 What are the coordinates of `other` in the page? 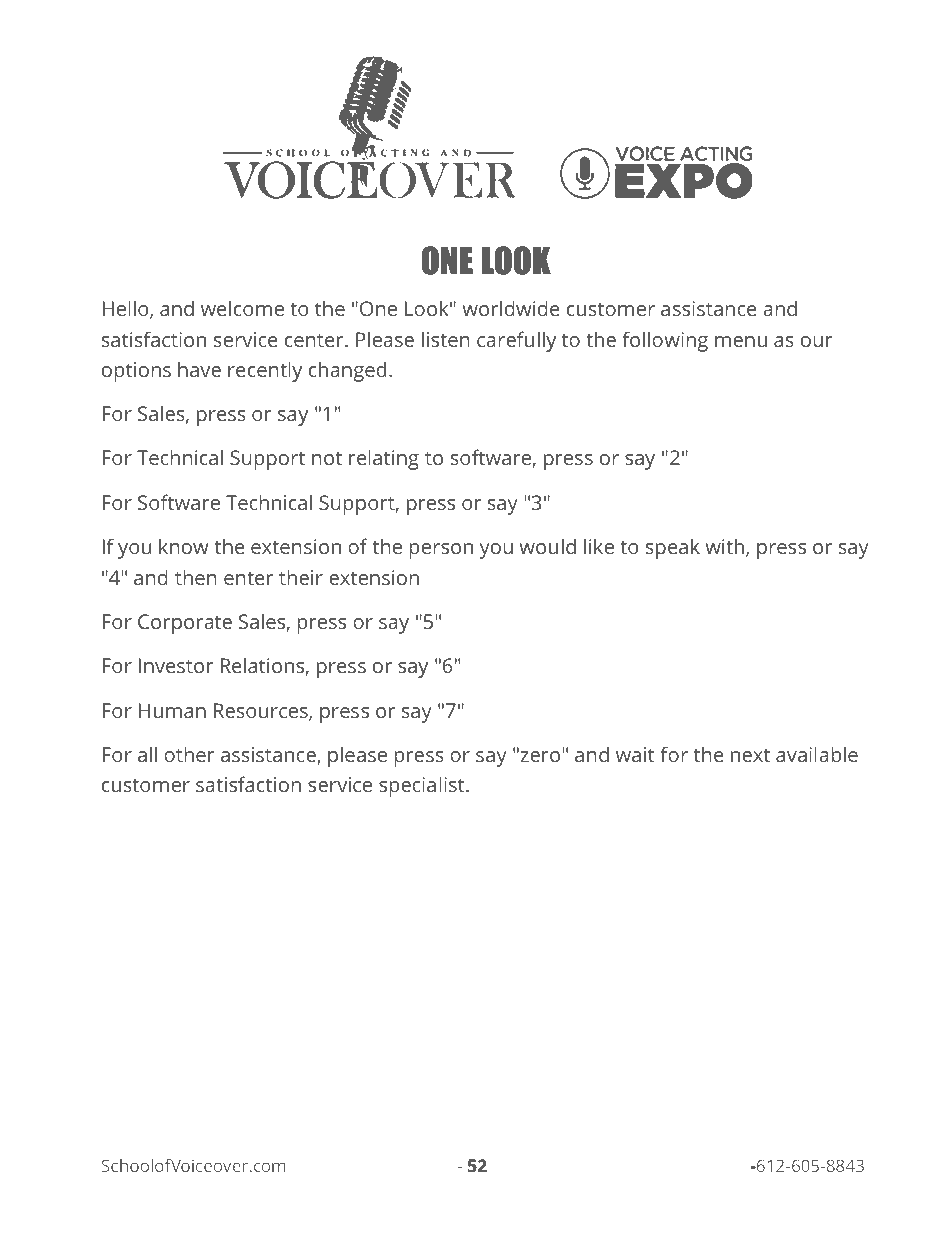 It's located at (189, 754).
